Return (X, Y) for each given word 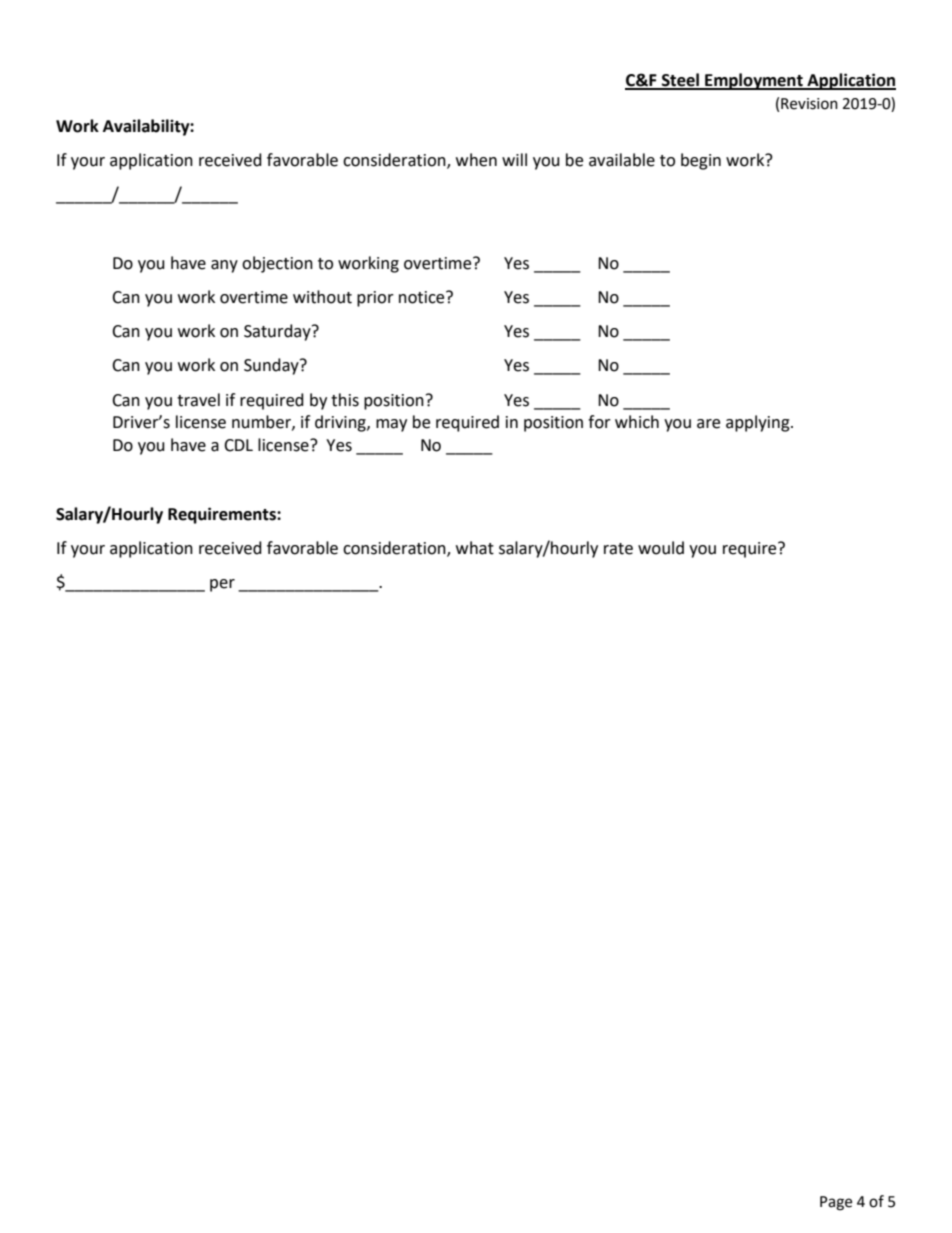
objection (277, 264)
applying (759, 423)
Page (836, 1203)
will (514, 159)
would (661, 548)
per (222, 585)
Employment (754, 81)
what (475, 548)
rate (618, 549)
